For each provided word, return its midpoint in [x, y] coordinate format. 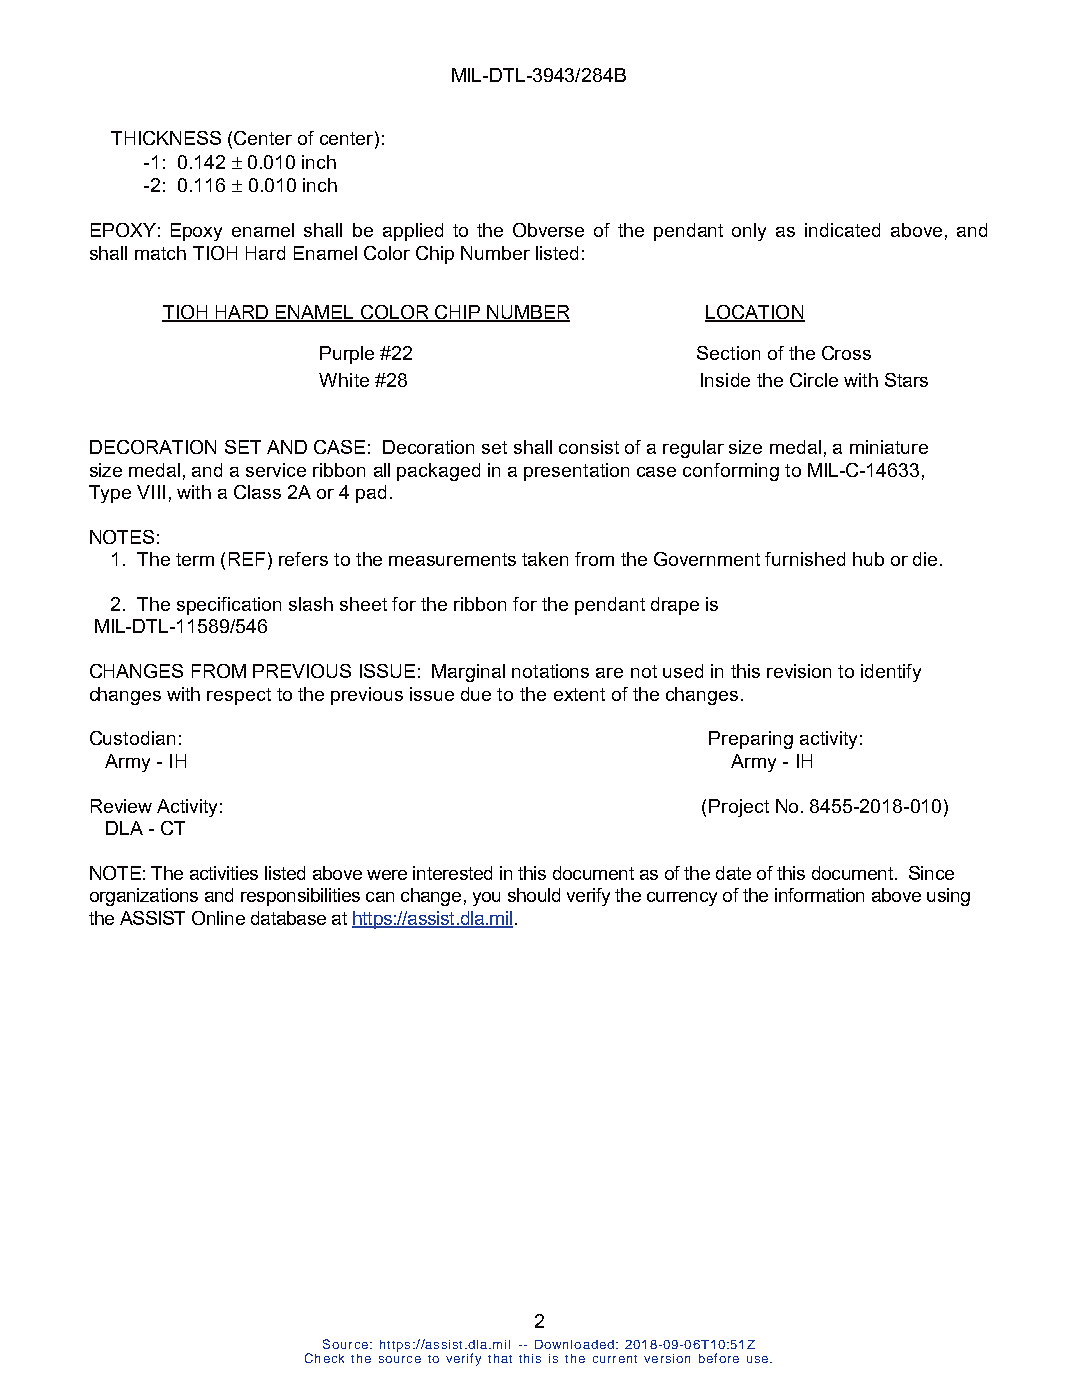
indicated [842, 230]
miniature [889, 447]
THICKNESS [166, 138]
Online [218, 918]
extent [579, 694]
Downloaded [574, 1344]
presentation [576, 472]
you [486, 899]
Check [324, 1358]
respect [239, 696]
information [819, 895]
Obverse [548, 230]
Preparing [751, 740]
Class [257, 492]
